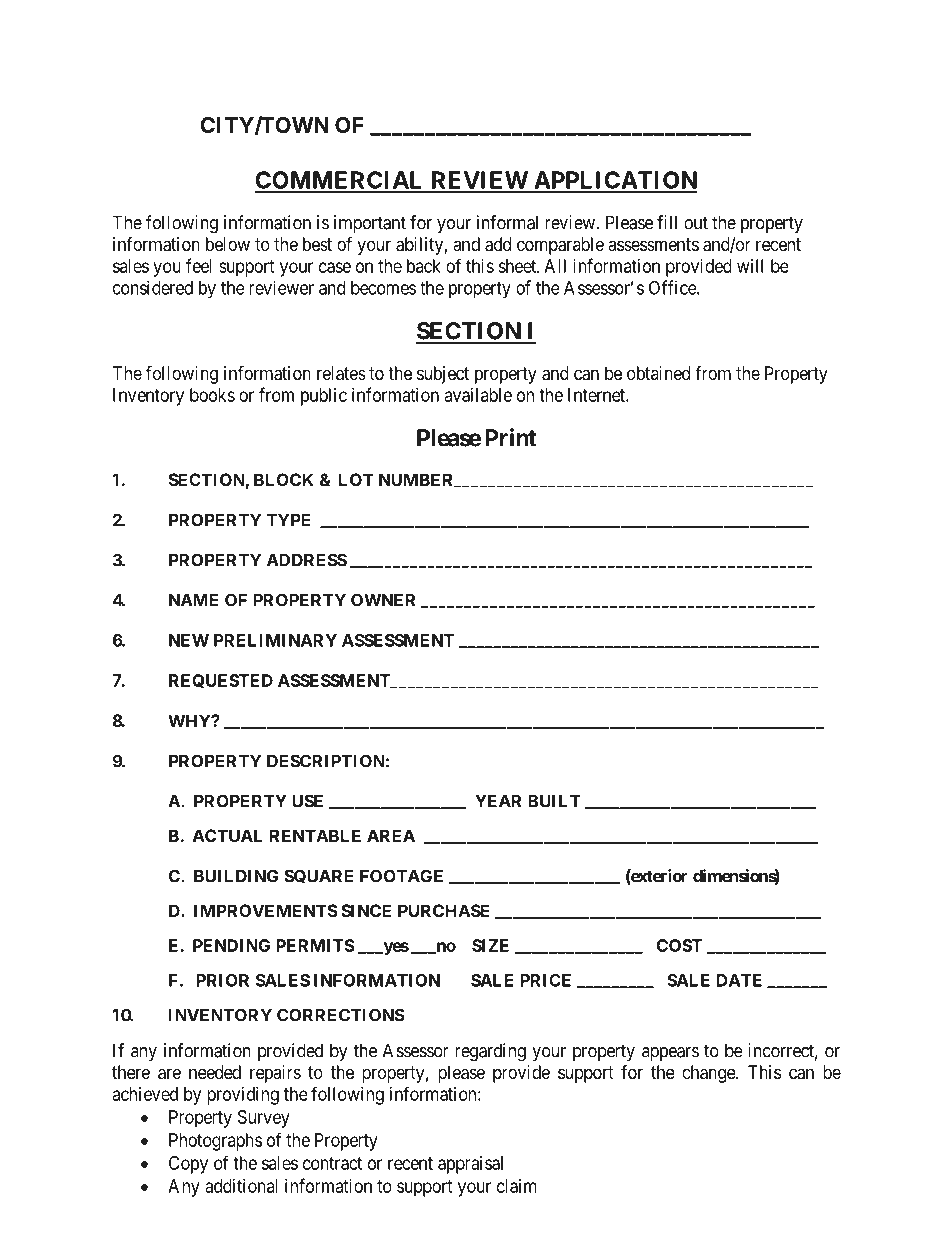 This screenshot has width=952, height=1233. Describe the element at coordinates (709, 1074) in the screenshot. I see `change` at that location.
